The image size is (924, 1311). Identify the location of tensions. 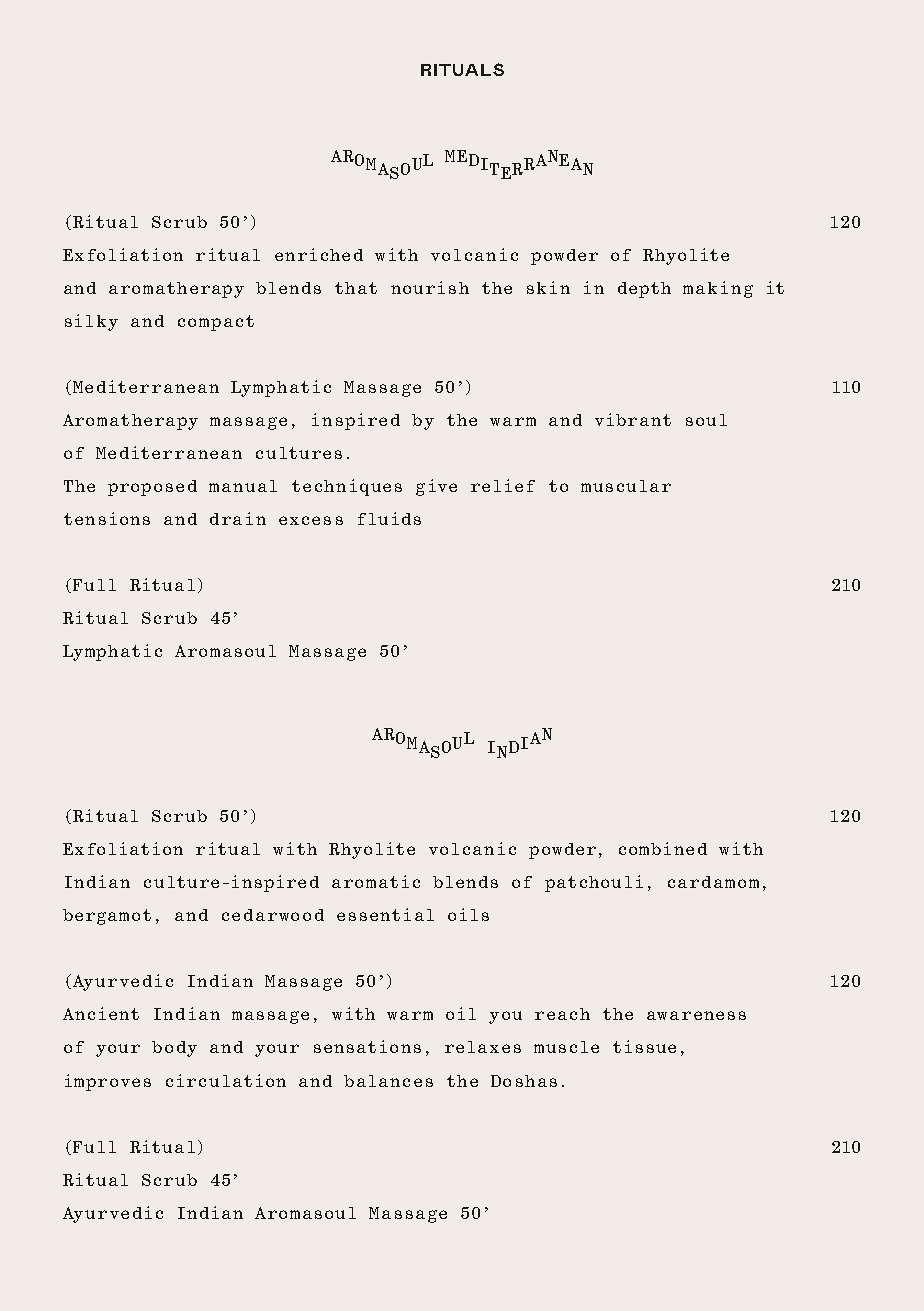
(107, 518).
